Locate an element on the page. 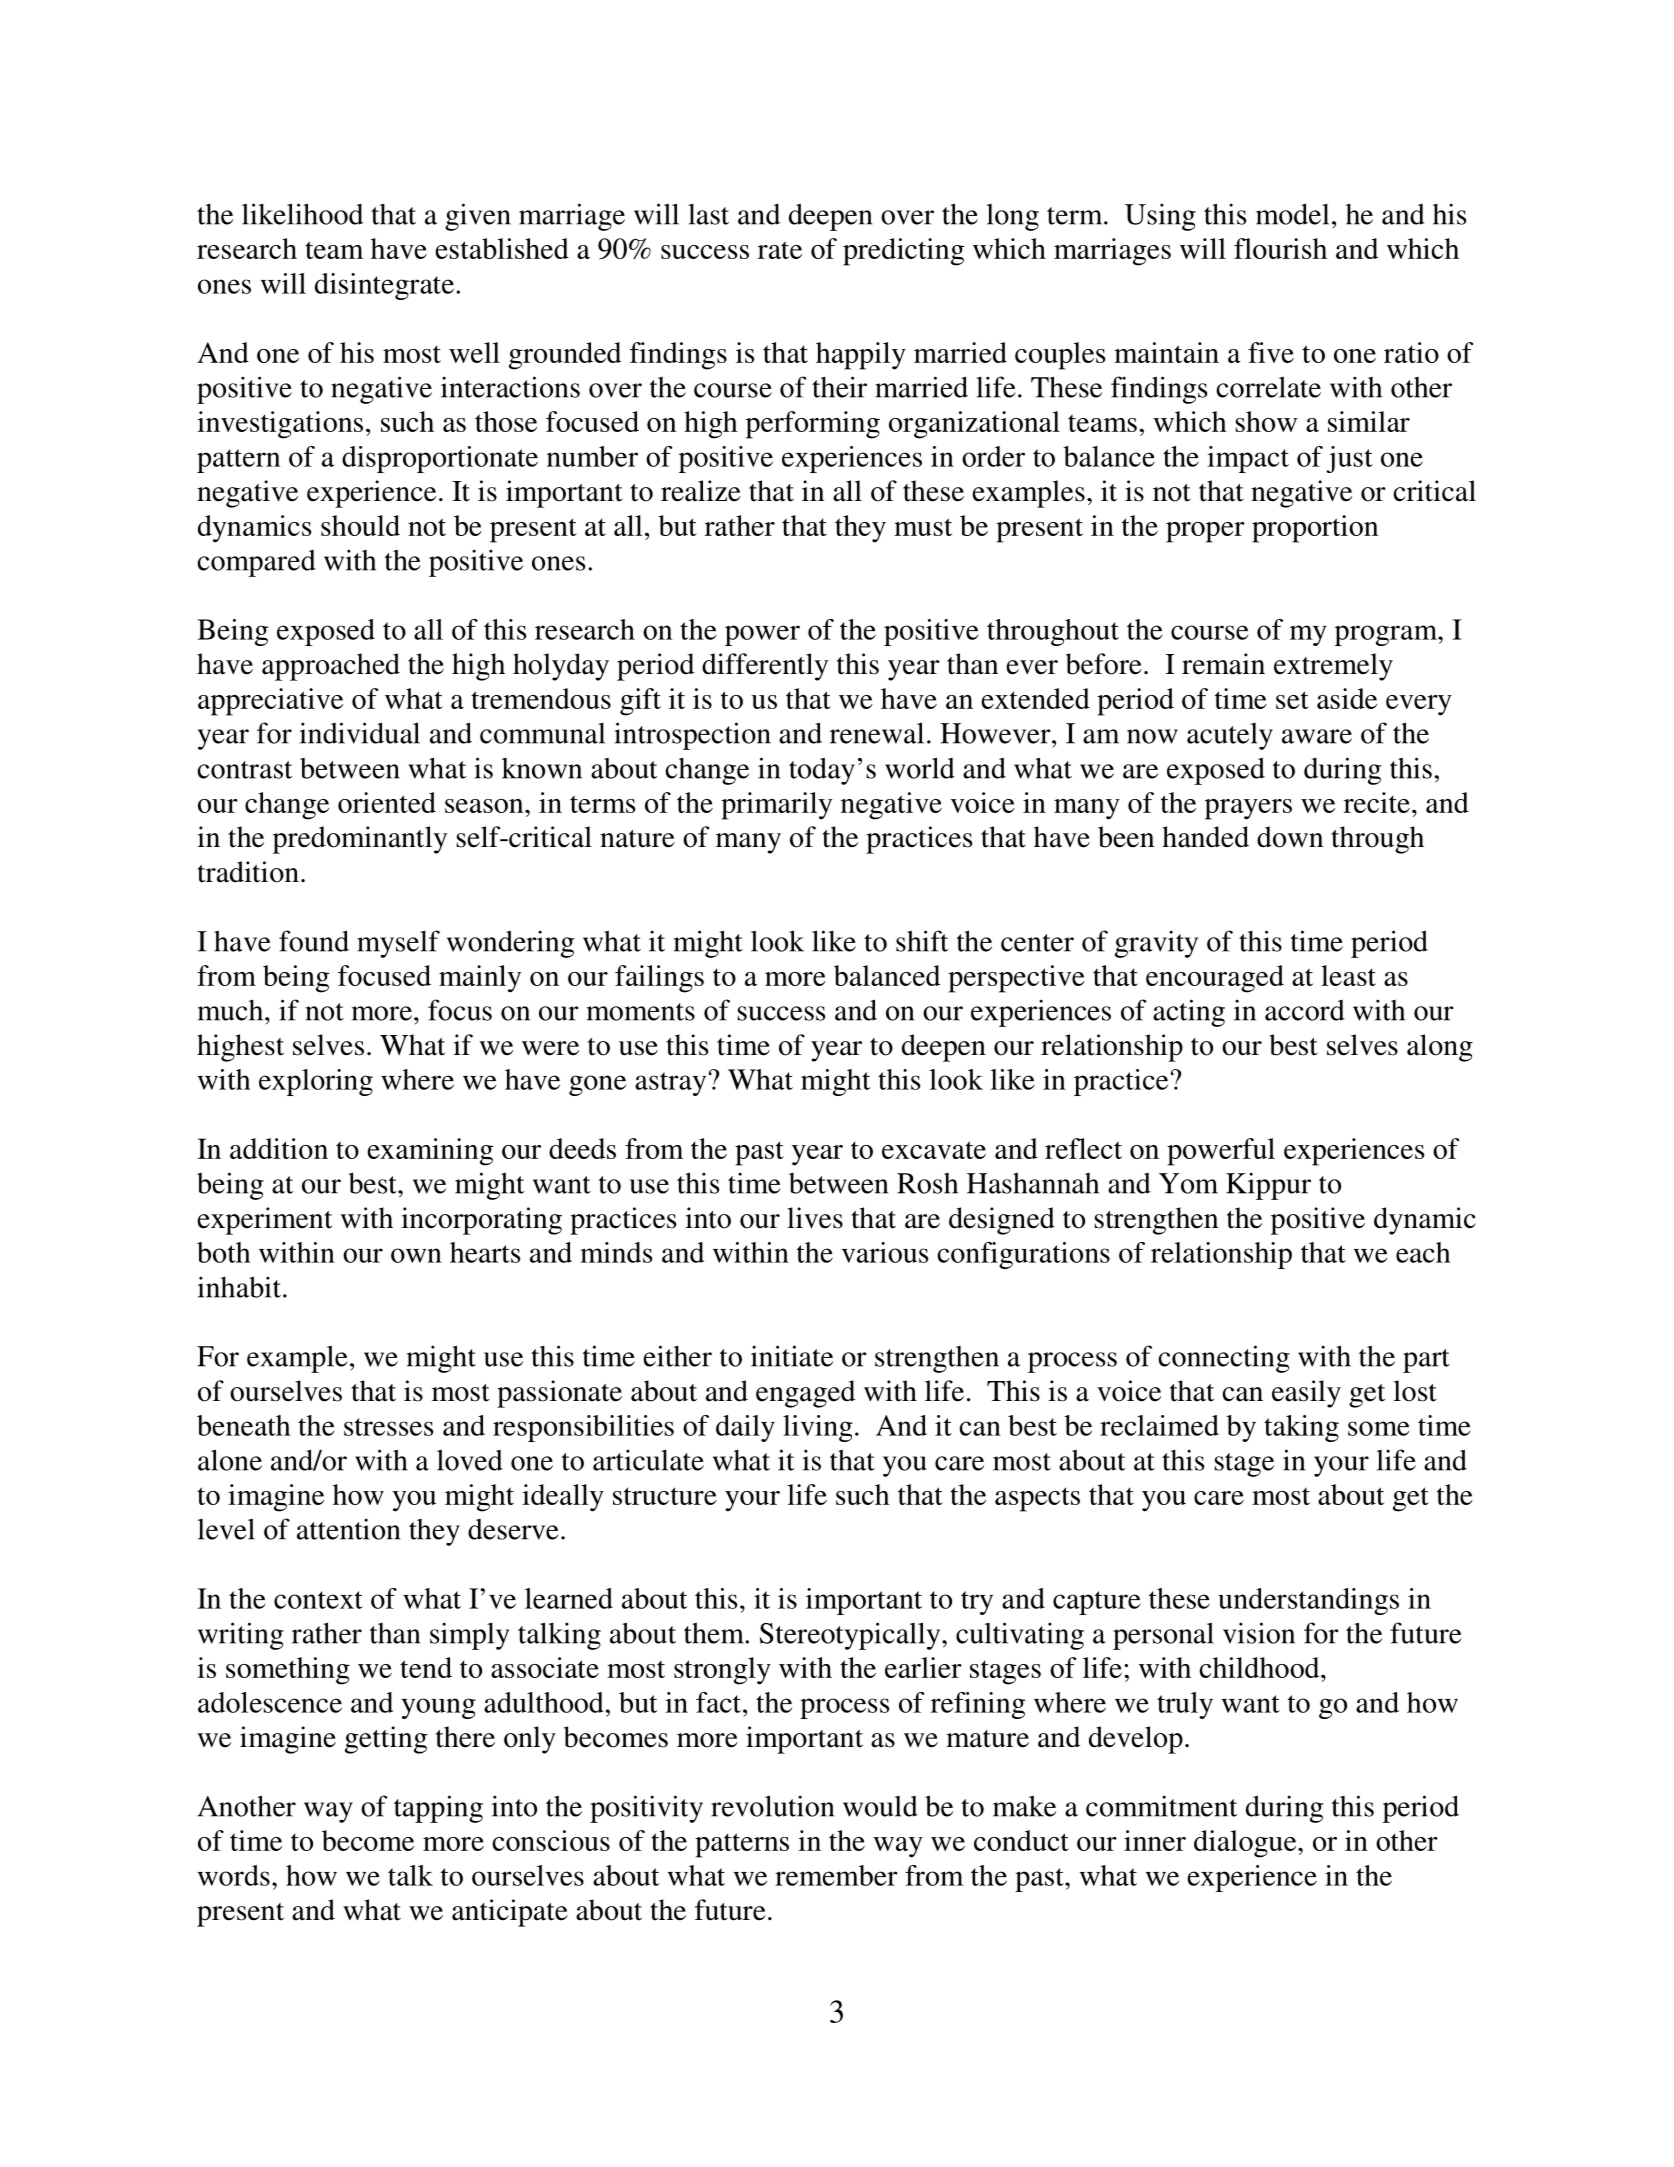 This document has width=1674, height=2167. predicting is located at coordinates (903, 252).
